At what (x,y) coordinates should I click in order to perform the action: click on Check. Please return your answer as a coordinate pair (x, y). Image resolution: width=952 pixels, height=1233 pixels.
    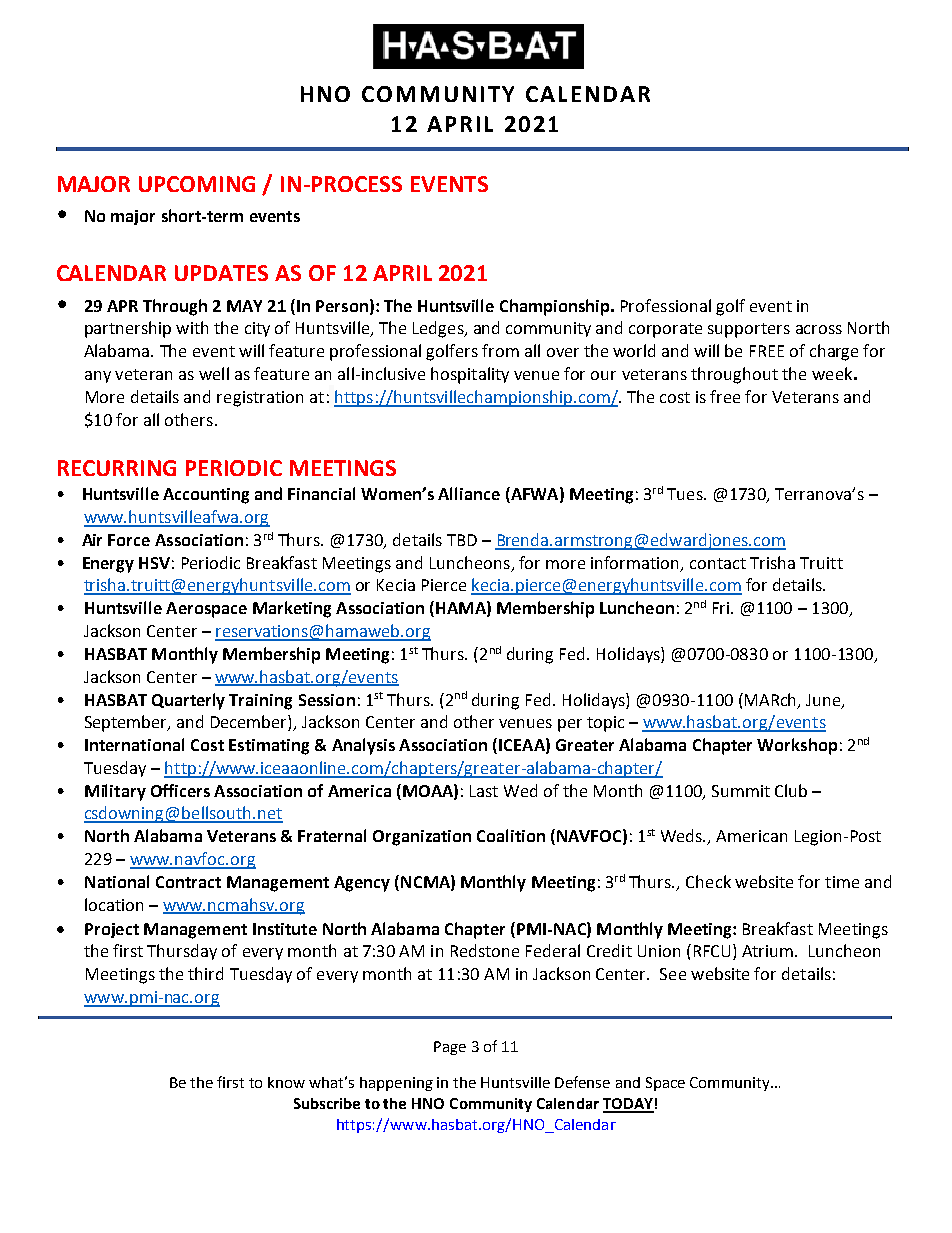
    Looking at the image, I should click on (708, 881).
